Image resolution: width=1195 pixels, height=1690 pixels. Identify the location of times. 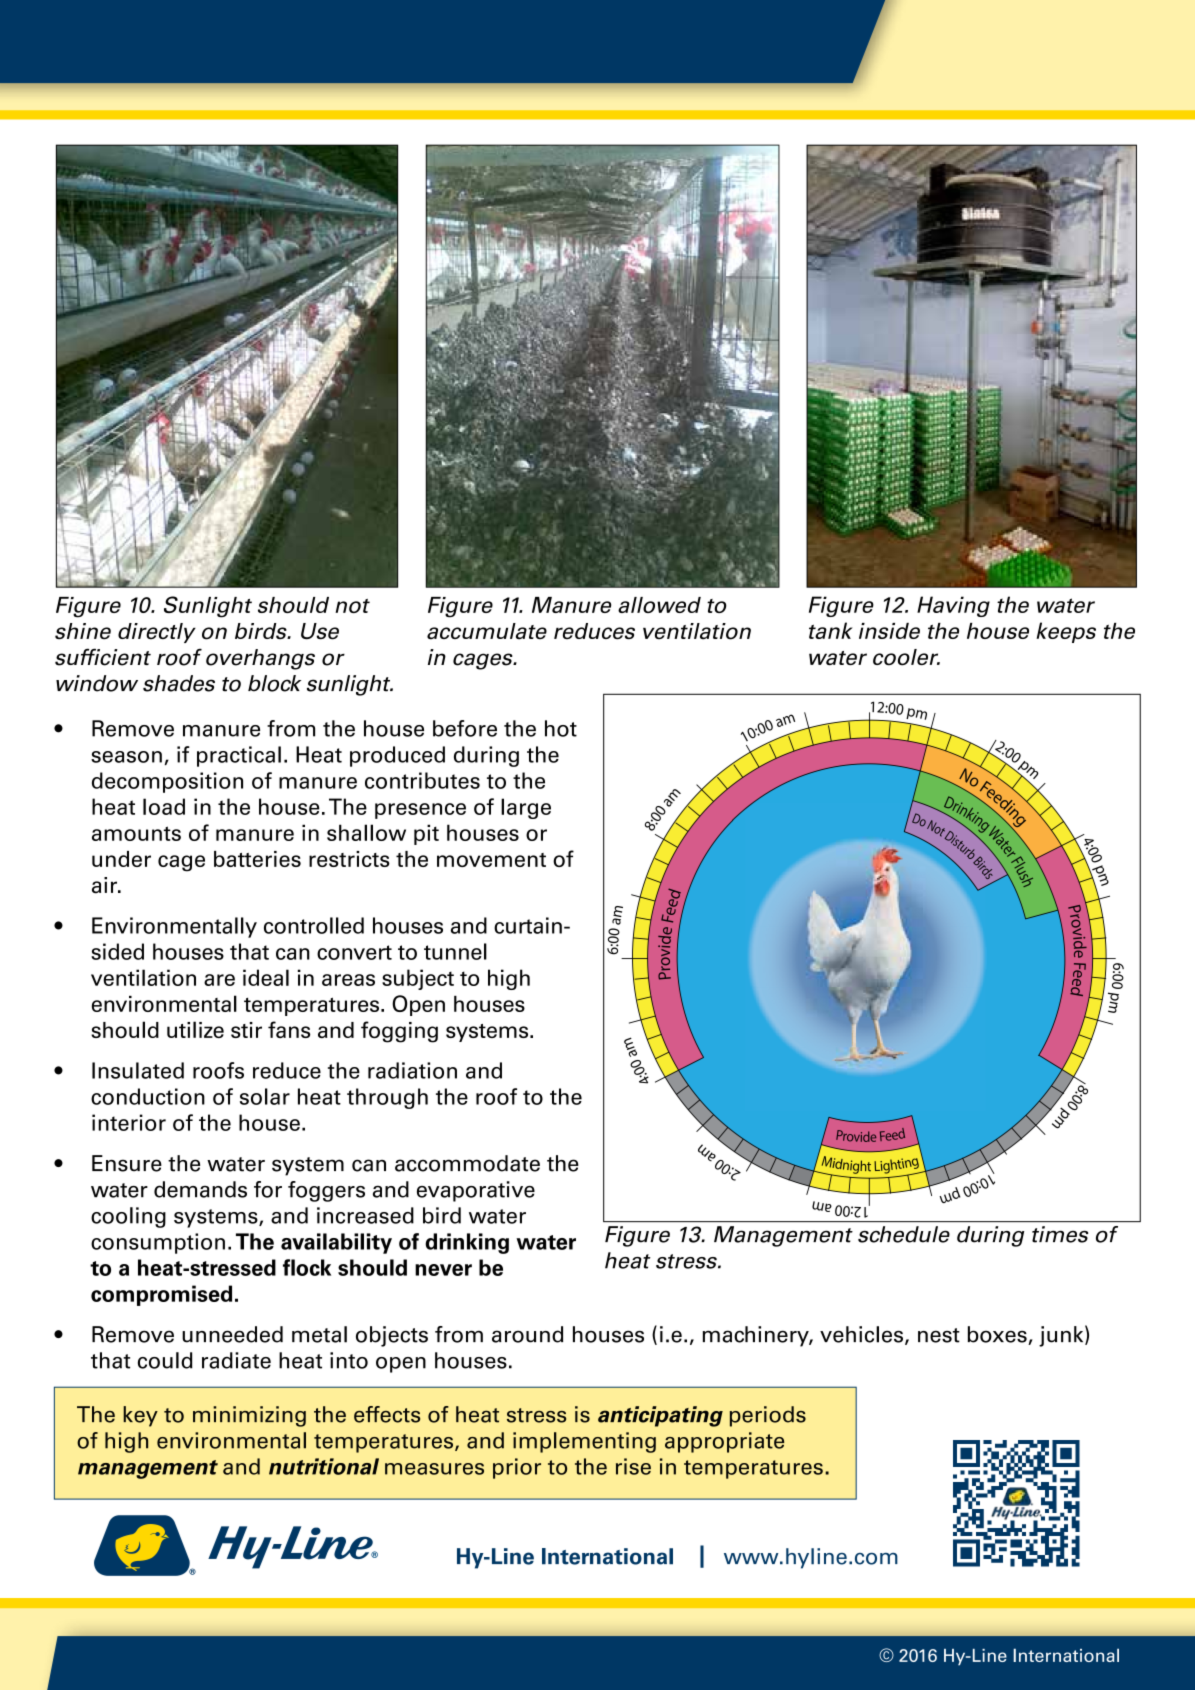
(1060, 1234).
